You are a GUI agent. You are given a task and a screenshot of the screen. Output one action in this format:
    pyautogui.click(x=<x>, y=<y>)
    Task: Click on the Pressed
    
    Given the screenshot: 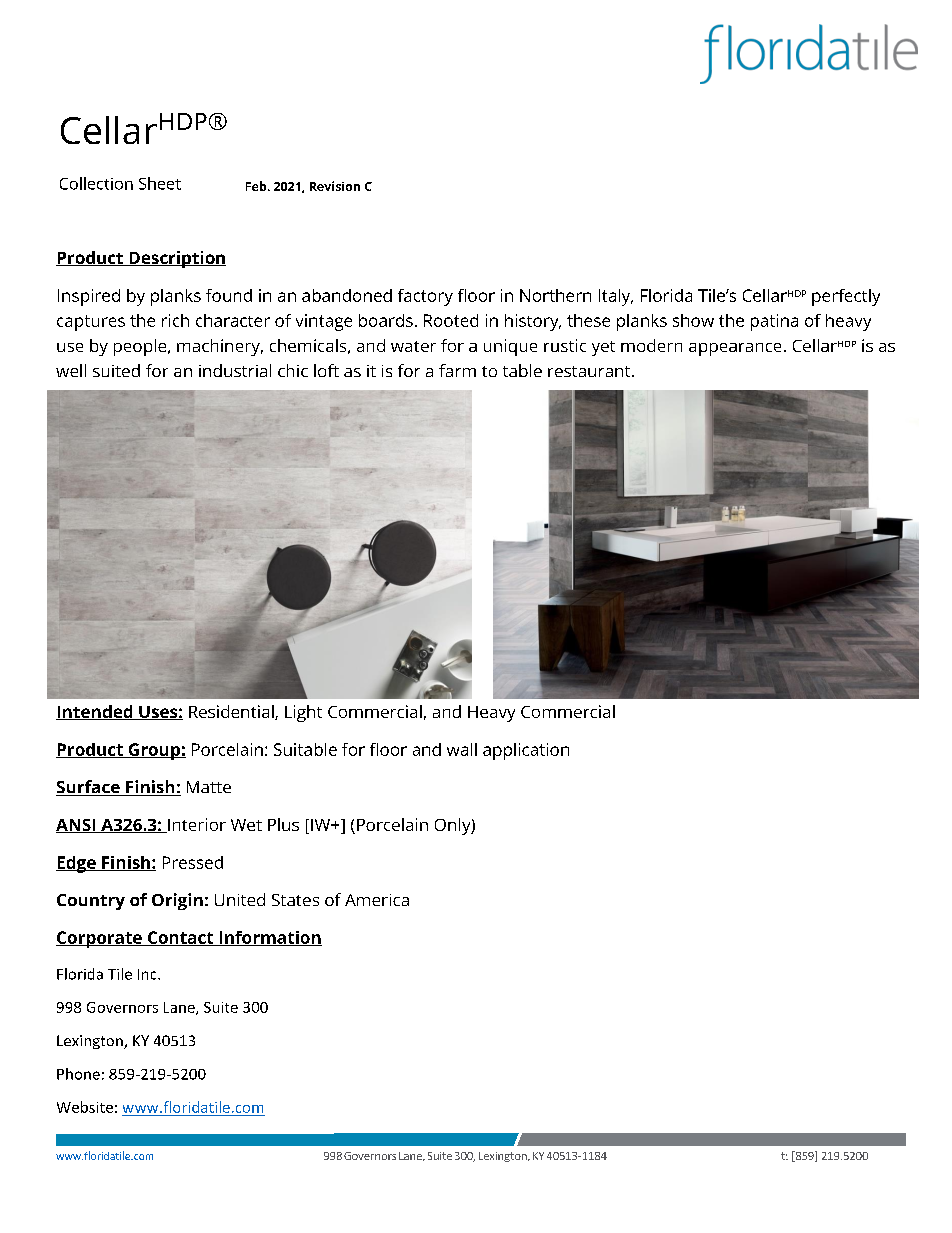 What is the action you would take?
    pyautogui.click(x=193, y=862)
